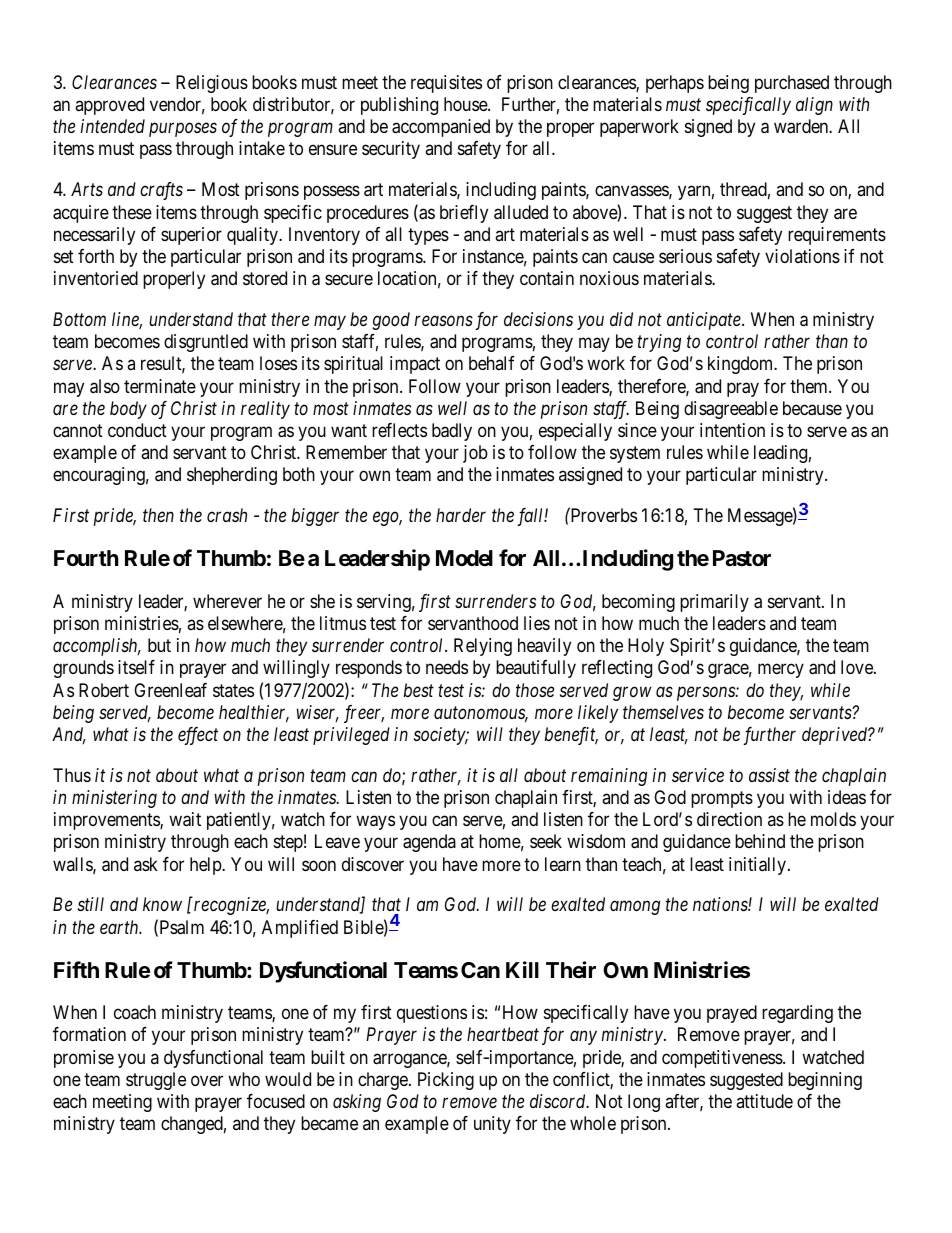  I want to click on align, so click(814, 106).
